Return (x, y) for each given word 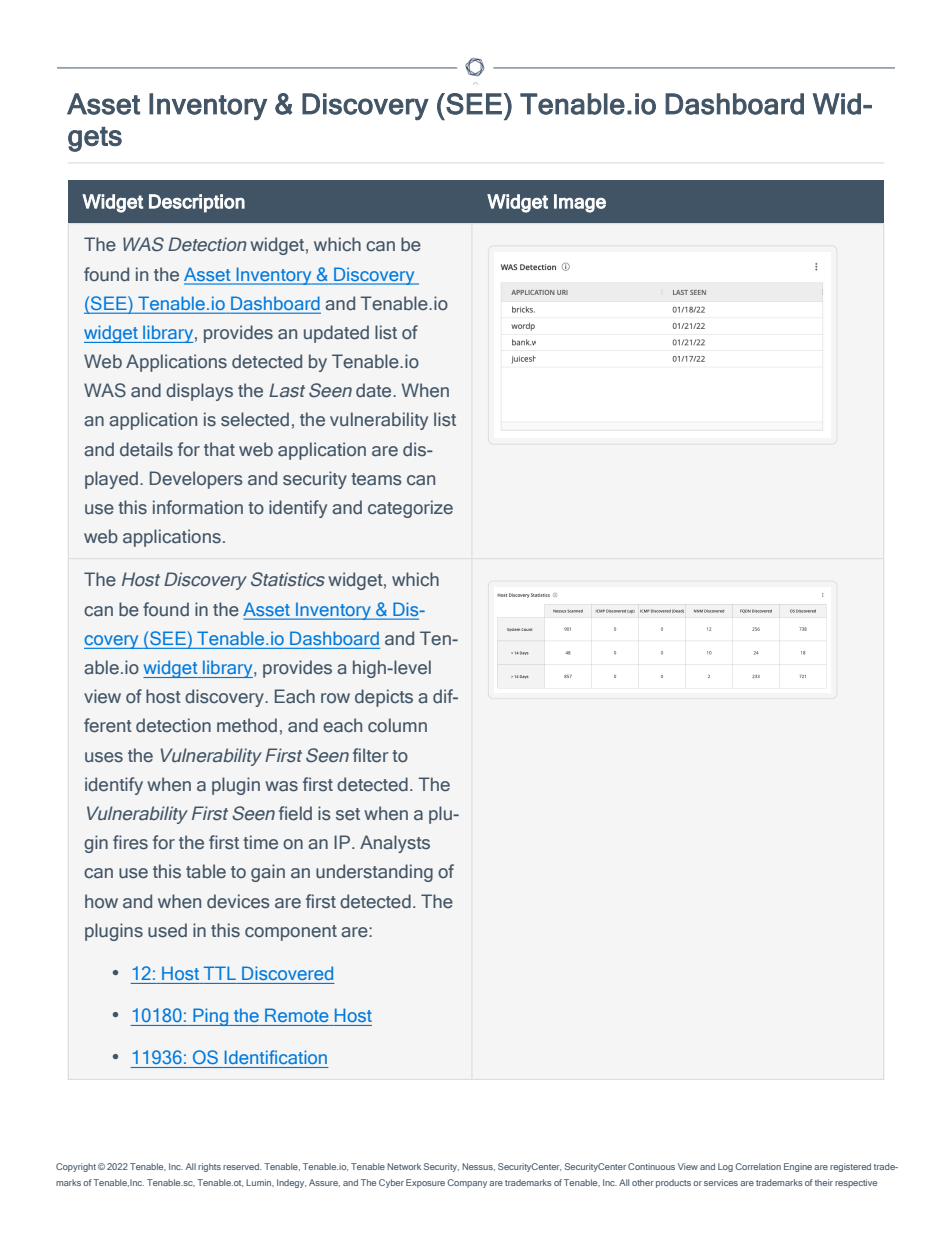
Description (197, 203)
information (198, 507)
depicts (384, 698)
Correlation (758, 1166)
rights (209, 1167)
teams (376, 479)
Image (580, 203)
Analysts (395, 844)
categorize (410, 509)
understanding (374, 873)
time (260, 842)
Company (467, 1183)
